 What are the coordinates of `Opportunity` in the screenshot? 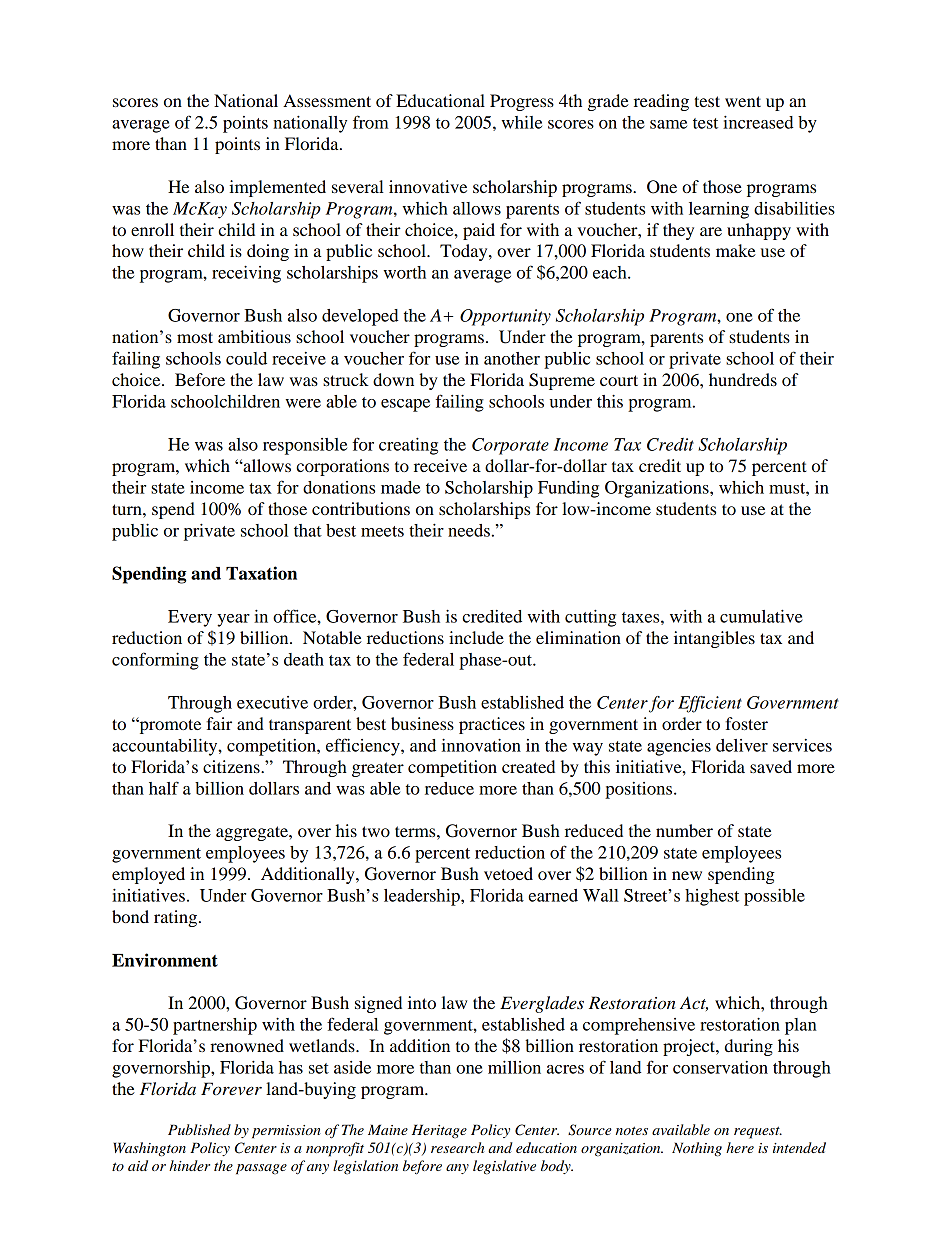 It's located at (505, 317).
